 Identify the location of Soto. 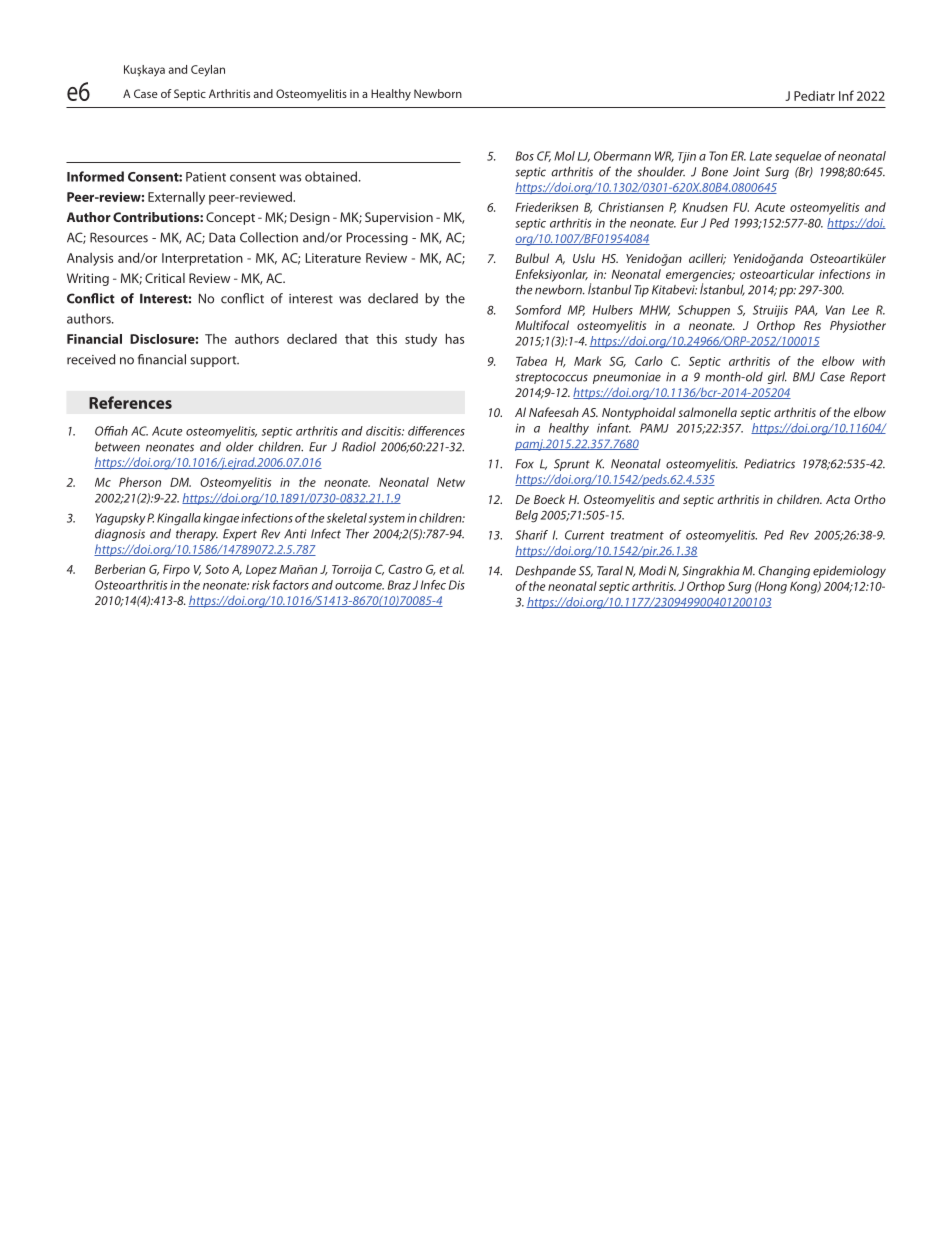
(217, 569).
